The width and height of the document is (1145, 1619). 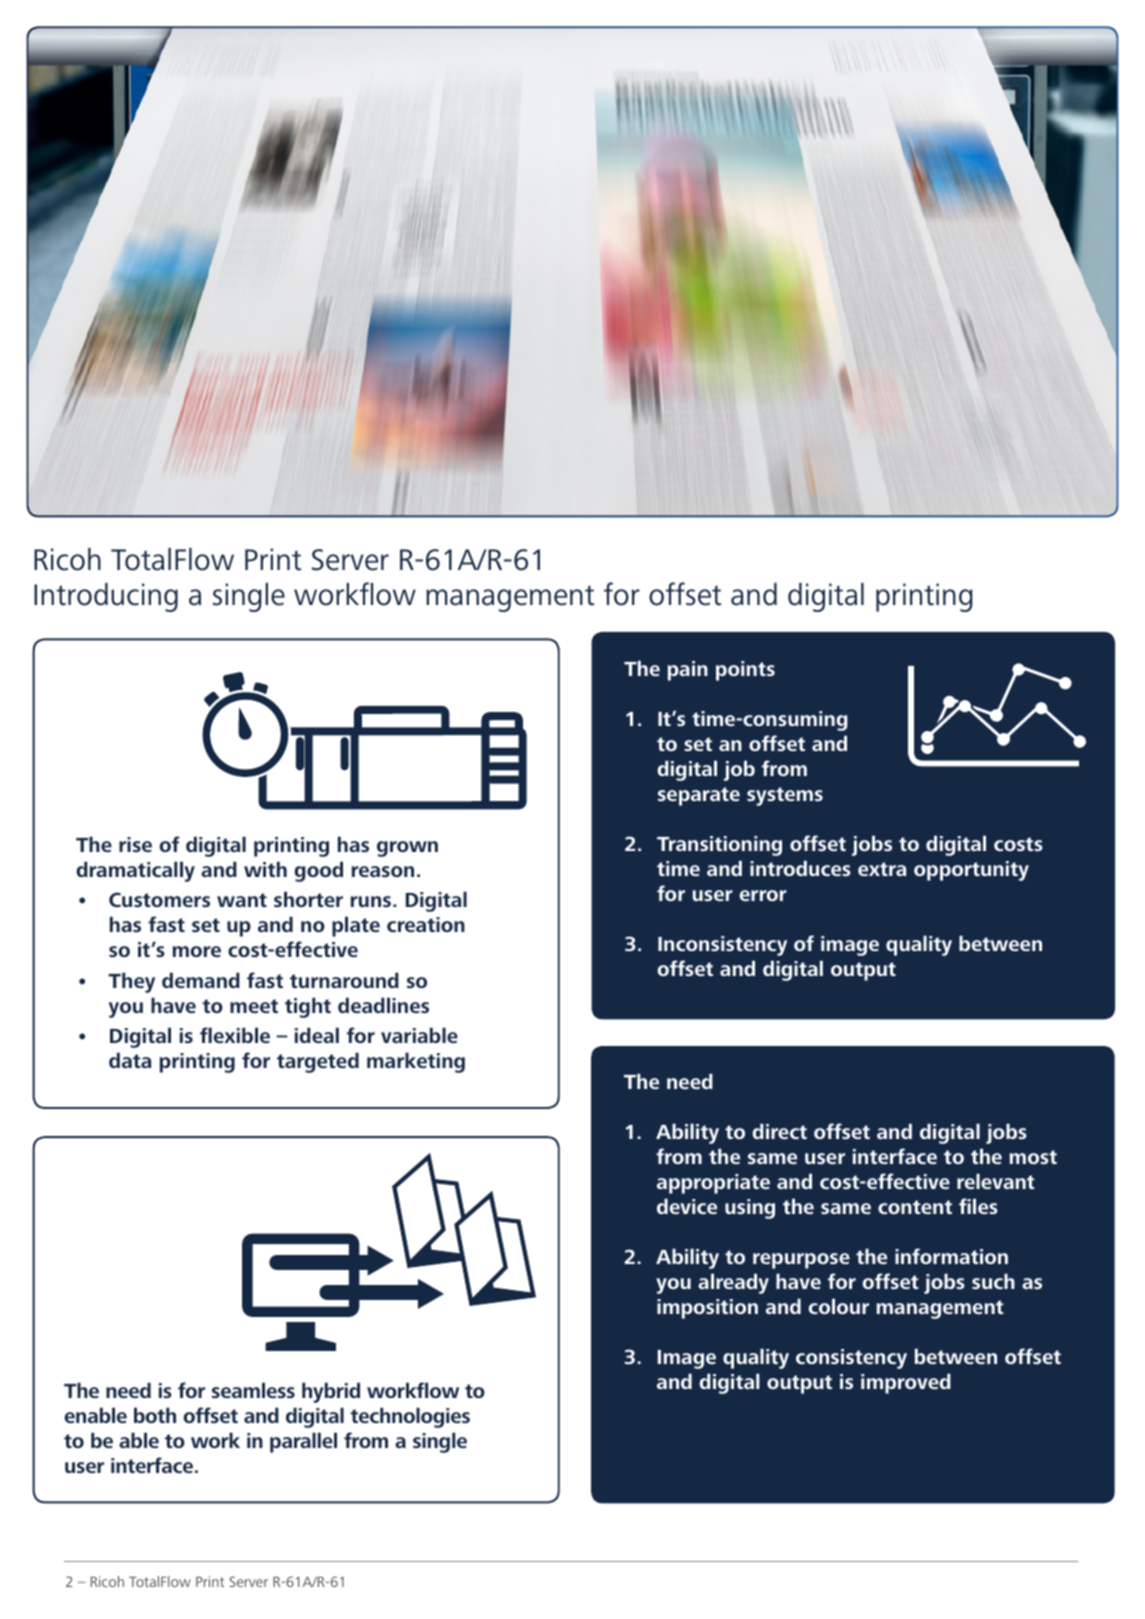 I want to click on marketing, so click(x=416, y=1062).
